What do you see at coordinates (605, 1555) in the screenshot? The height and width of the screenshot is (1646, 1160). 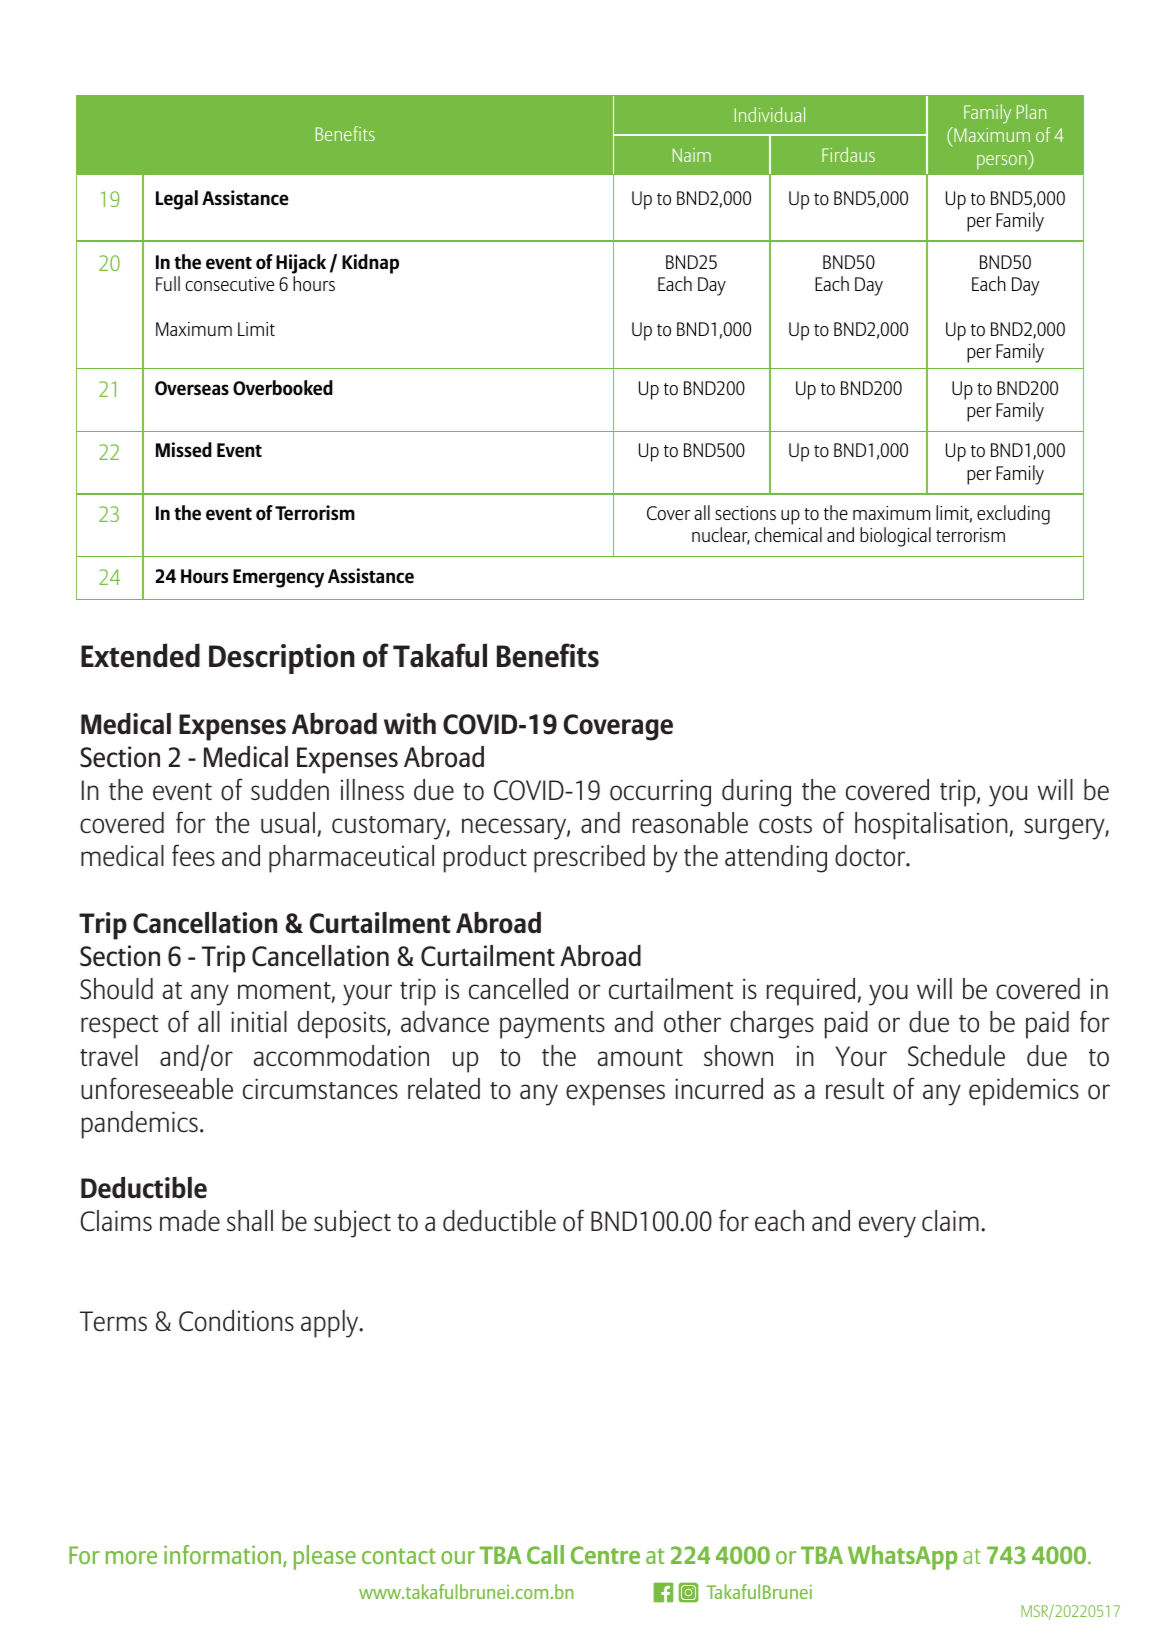 I see `Centre` at bounding box center [605, 1555].
